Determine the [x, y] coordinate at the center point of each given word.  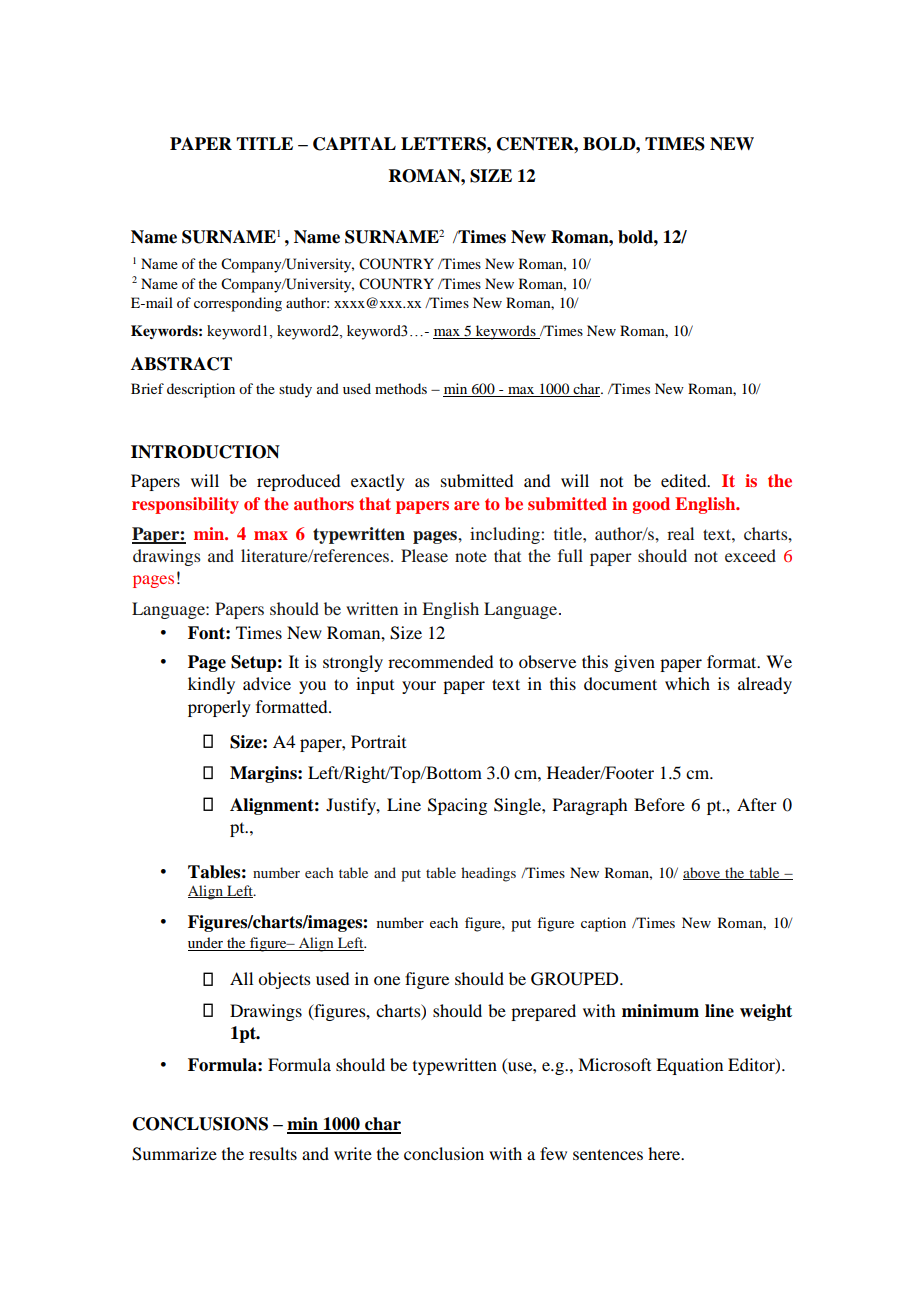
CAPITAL [354, 144]
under [207, 944]
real [680, 533]
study [295, 390]
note [471, 556]
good [651, 505]
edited [685, 480]
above [702, 873]
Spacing [457, 806]
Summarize [174, 1154]
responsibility [185, 505]
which [687, 683]
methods [401, 388]
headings [488, 874]
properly [219, 708]
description [201, 390]
